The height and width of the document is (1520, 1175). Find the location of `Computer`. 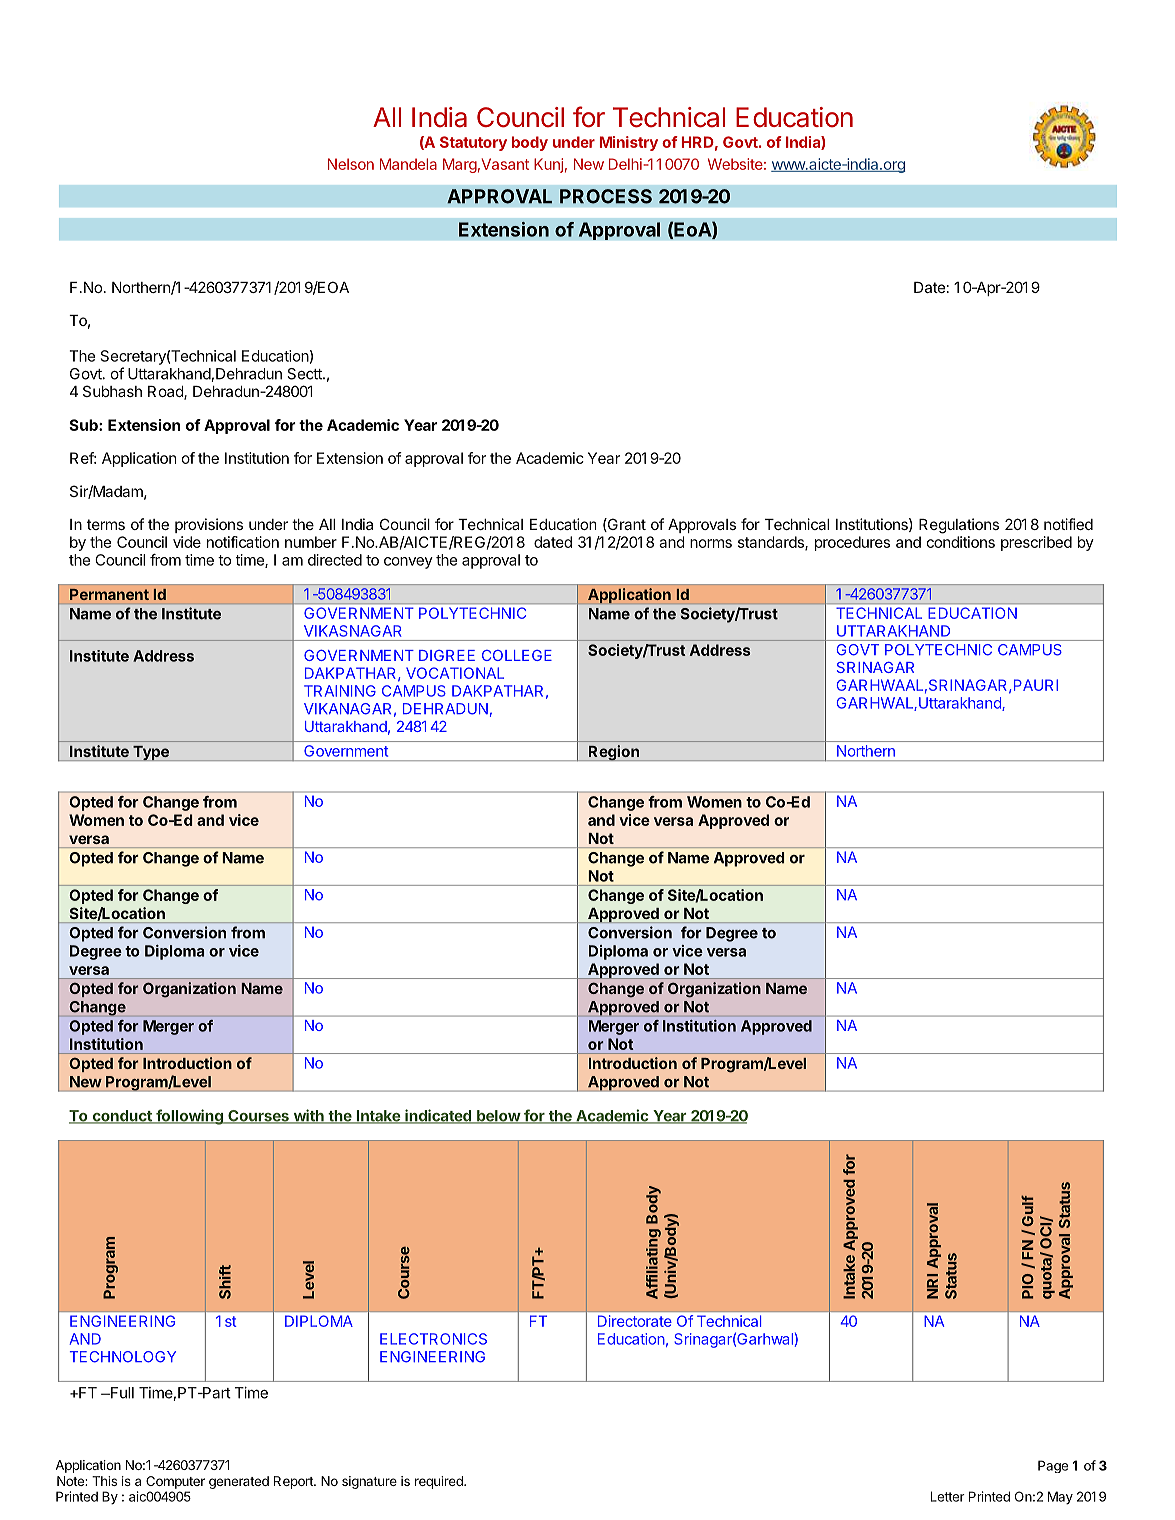

Computer is located at coordinates (175, 1482).
